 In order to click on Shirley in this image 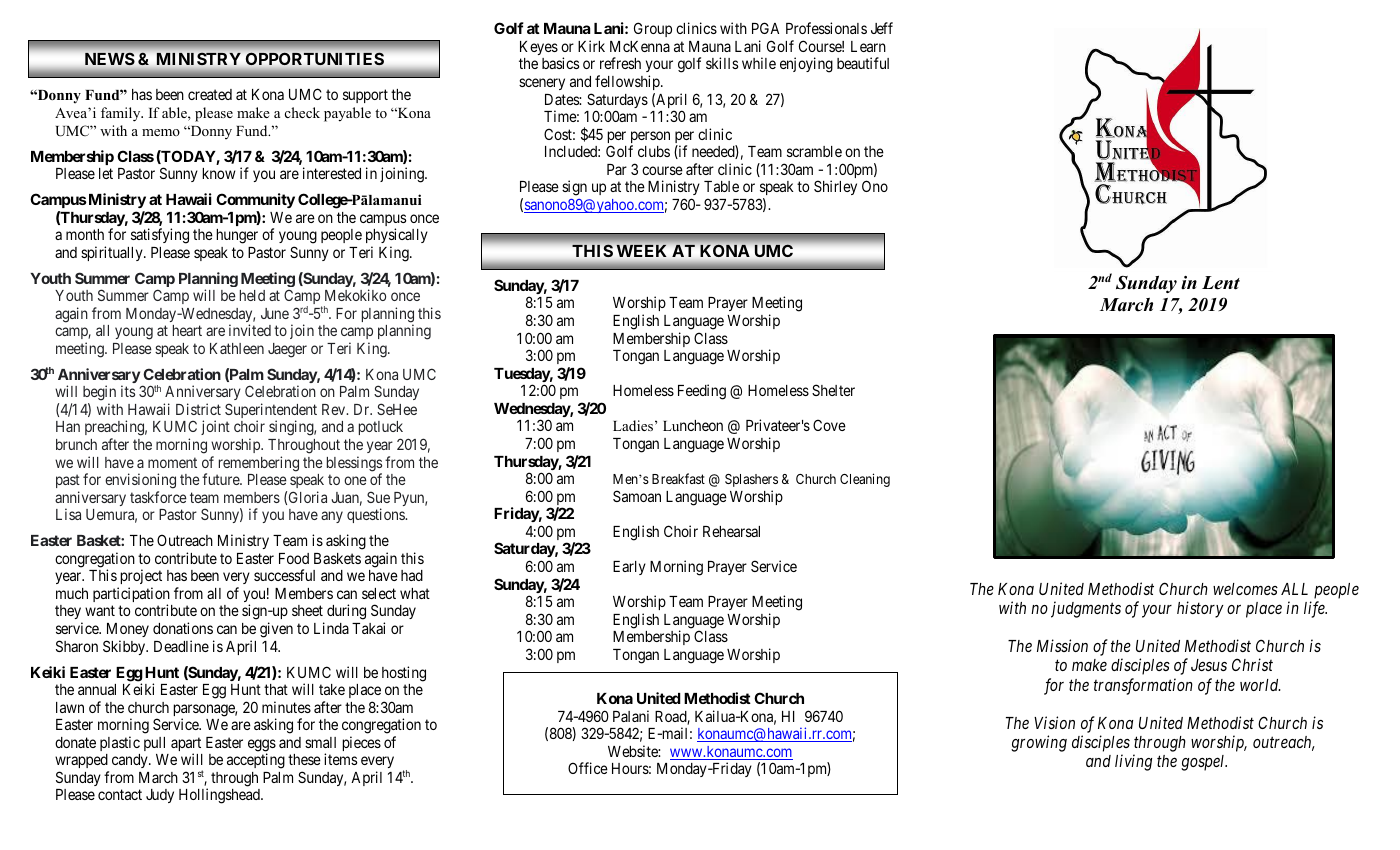, I will do `click(835, 187)`.
